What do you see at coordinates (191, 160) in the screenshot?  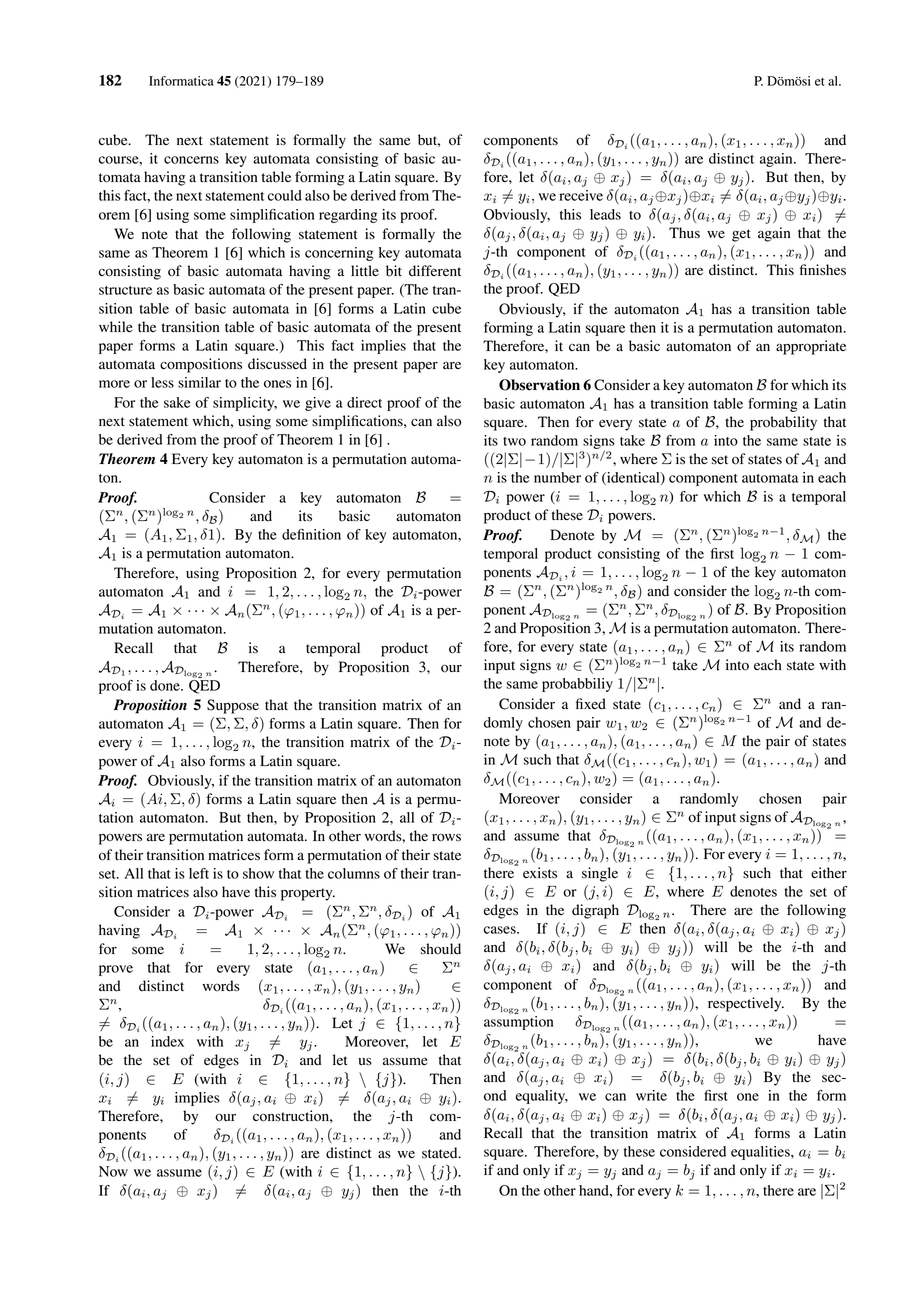 I see `concerns` at bounding box center [191, 160].
